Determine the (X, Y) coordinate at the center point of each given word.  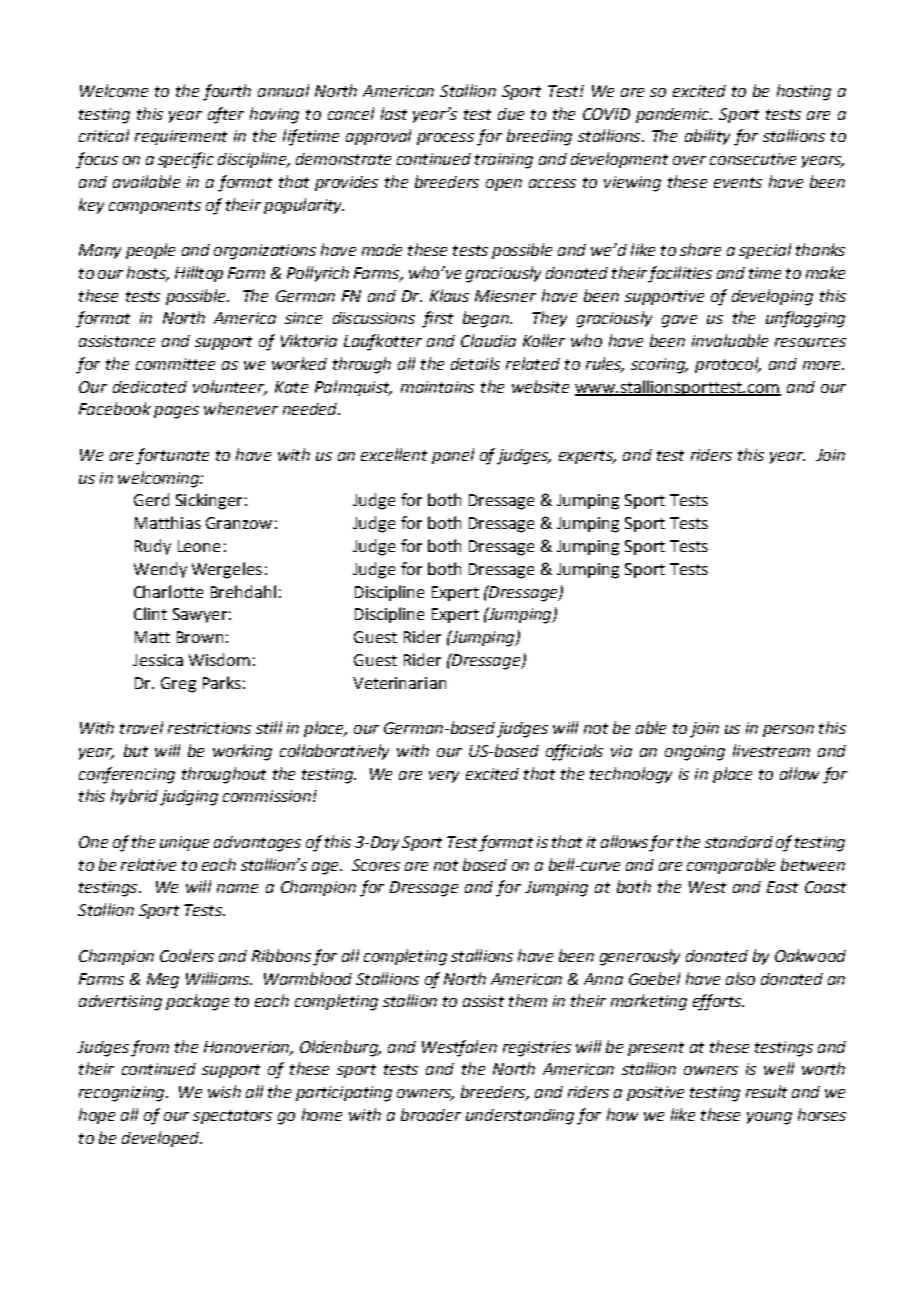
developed (161, 1139)
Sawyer (200, 615)
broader (431, 1114)
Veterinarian (399, 683)
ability (707, 137)
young (769, 1118)
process (445, 139)
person (788, 731)
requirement (181, 137)
